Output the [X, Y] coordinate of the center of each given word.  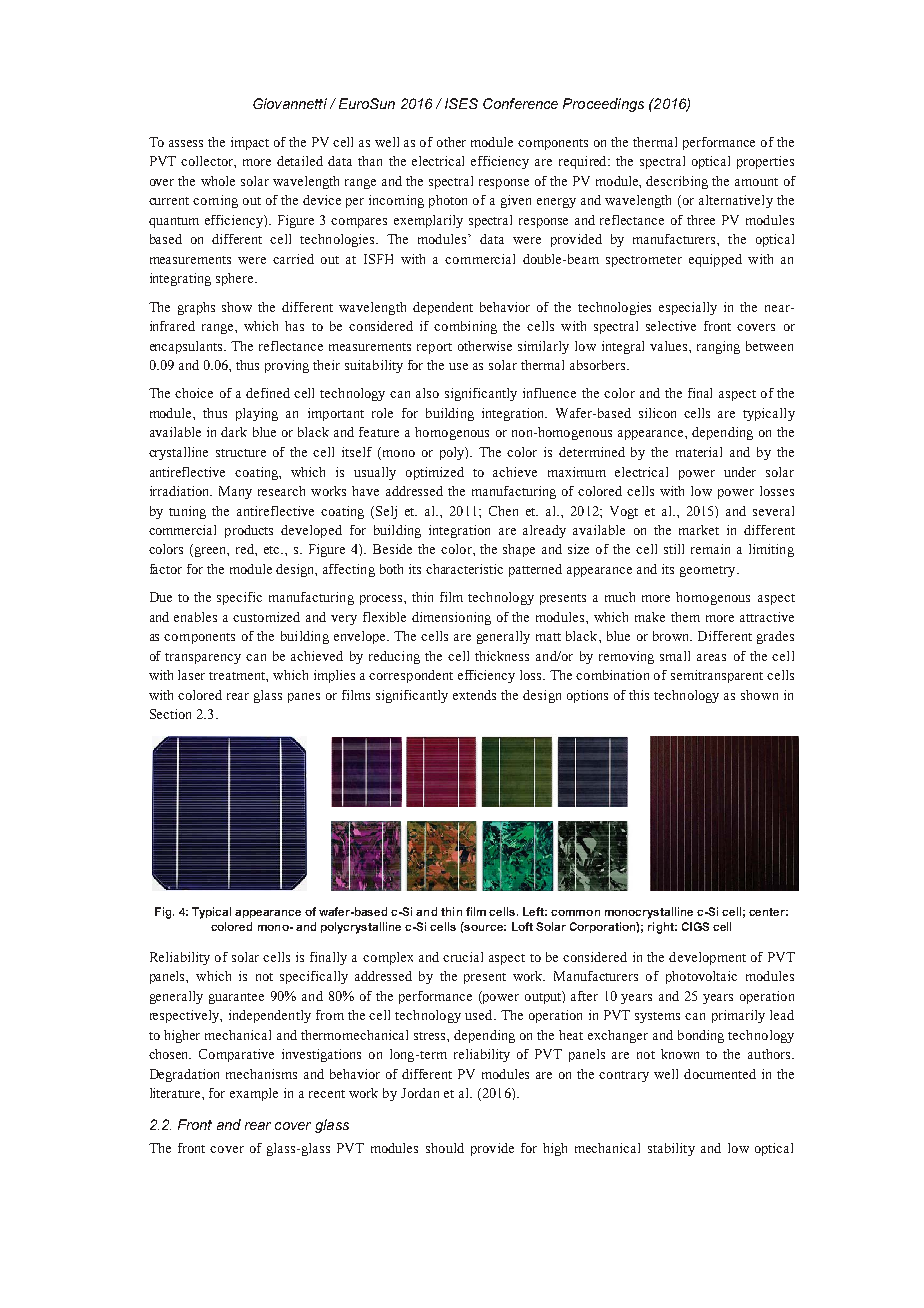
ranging [718, 347]
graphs [196, 308]
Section [170, 714]
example [254, 1094]
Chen [503, 511]
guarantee [236, 998]
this [639, 695]
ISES [461, 103]
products [249, 531]
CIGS [695, 926]
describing [677, 182]
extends [474, 695]
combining [465, 327]
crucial [463, 957]
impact [250, 143]
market [699, 530]
